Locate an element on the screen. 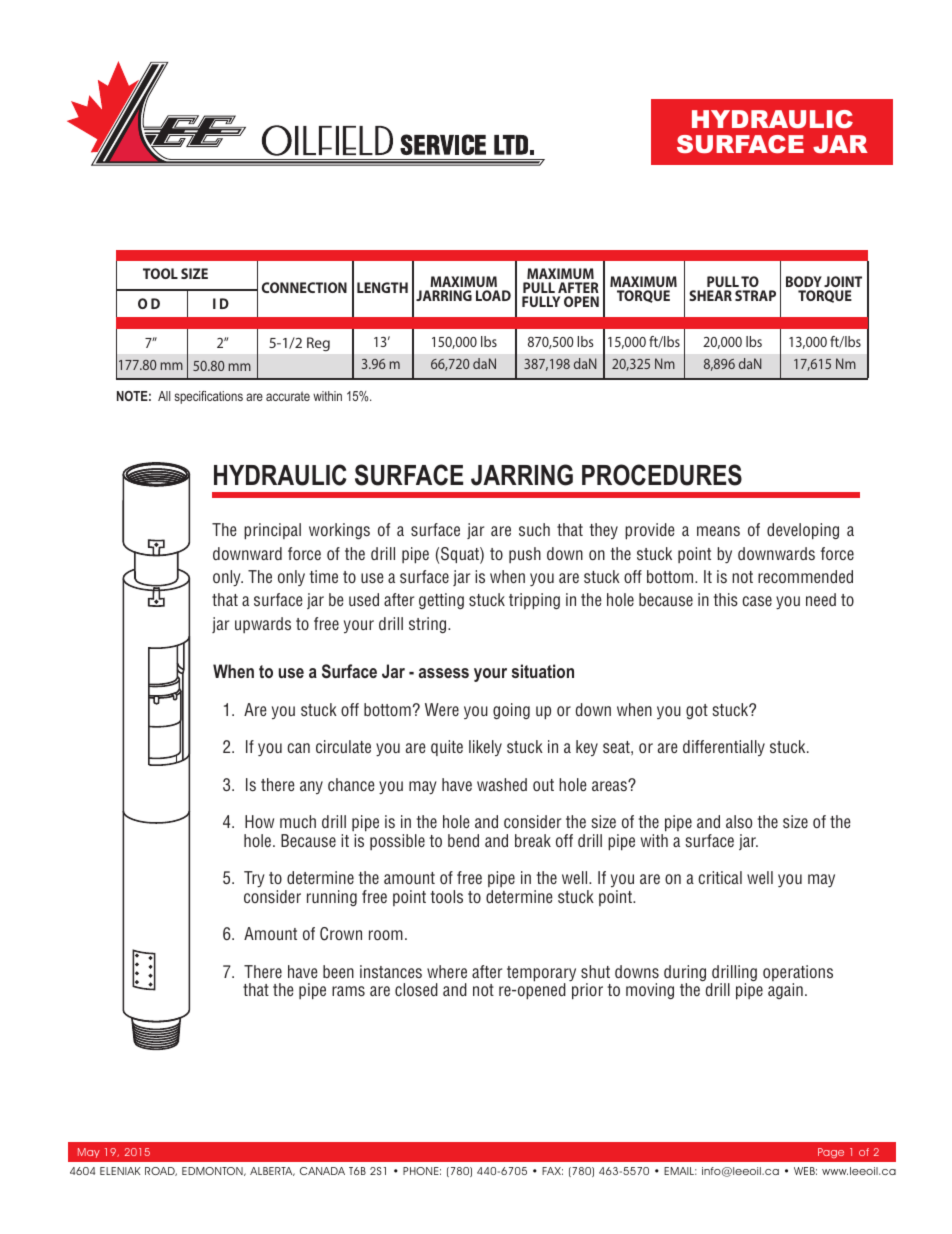 The width and height of the screenshot is (952, 1234). differentially is located at coordinates (724, 748).
